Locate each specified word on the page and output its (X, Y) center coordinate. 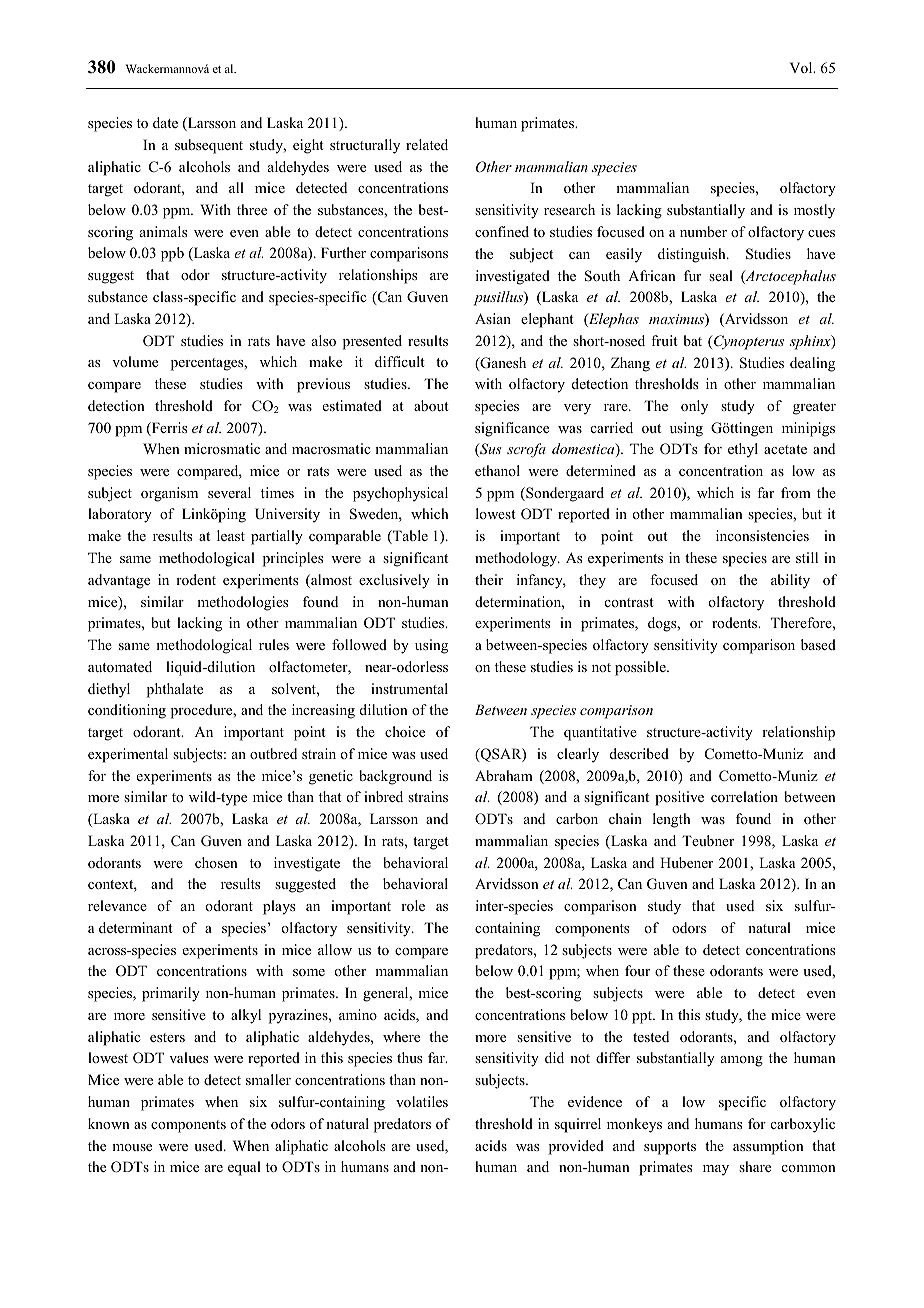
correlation (744, 796)
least (231, 535)
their (489, 579)
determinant (135, 927)
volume (135, 361)
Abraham (504, 775)
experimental (128, 755)
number (703, 231)
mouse (132, 1147)
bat (692, 340)
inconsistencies (762, 535)
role (413, 905)
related (427, 144)
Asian (493, 318)
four (637, 970)
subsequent (209, 146)
